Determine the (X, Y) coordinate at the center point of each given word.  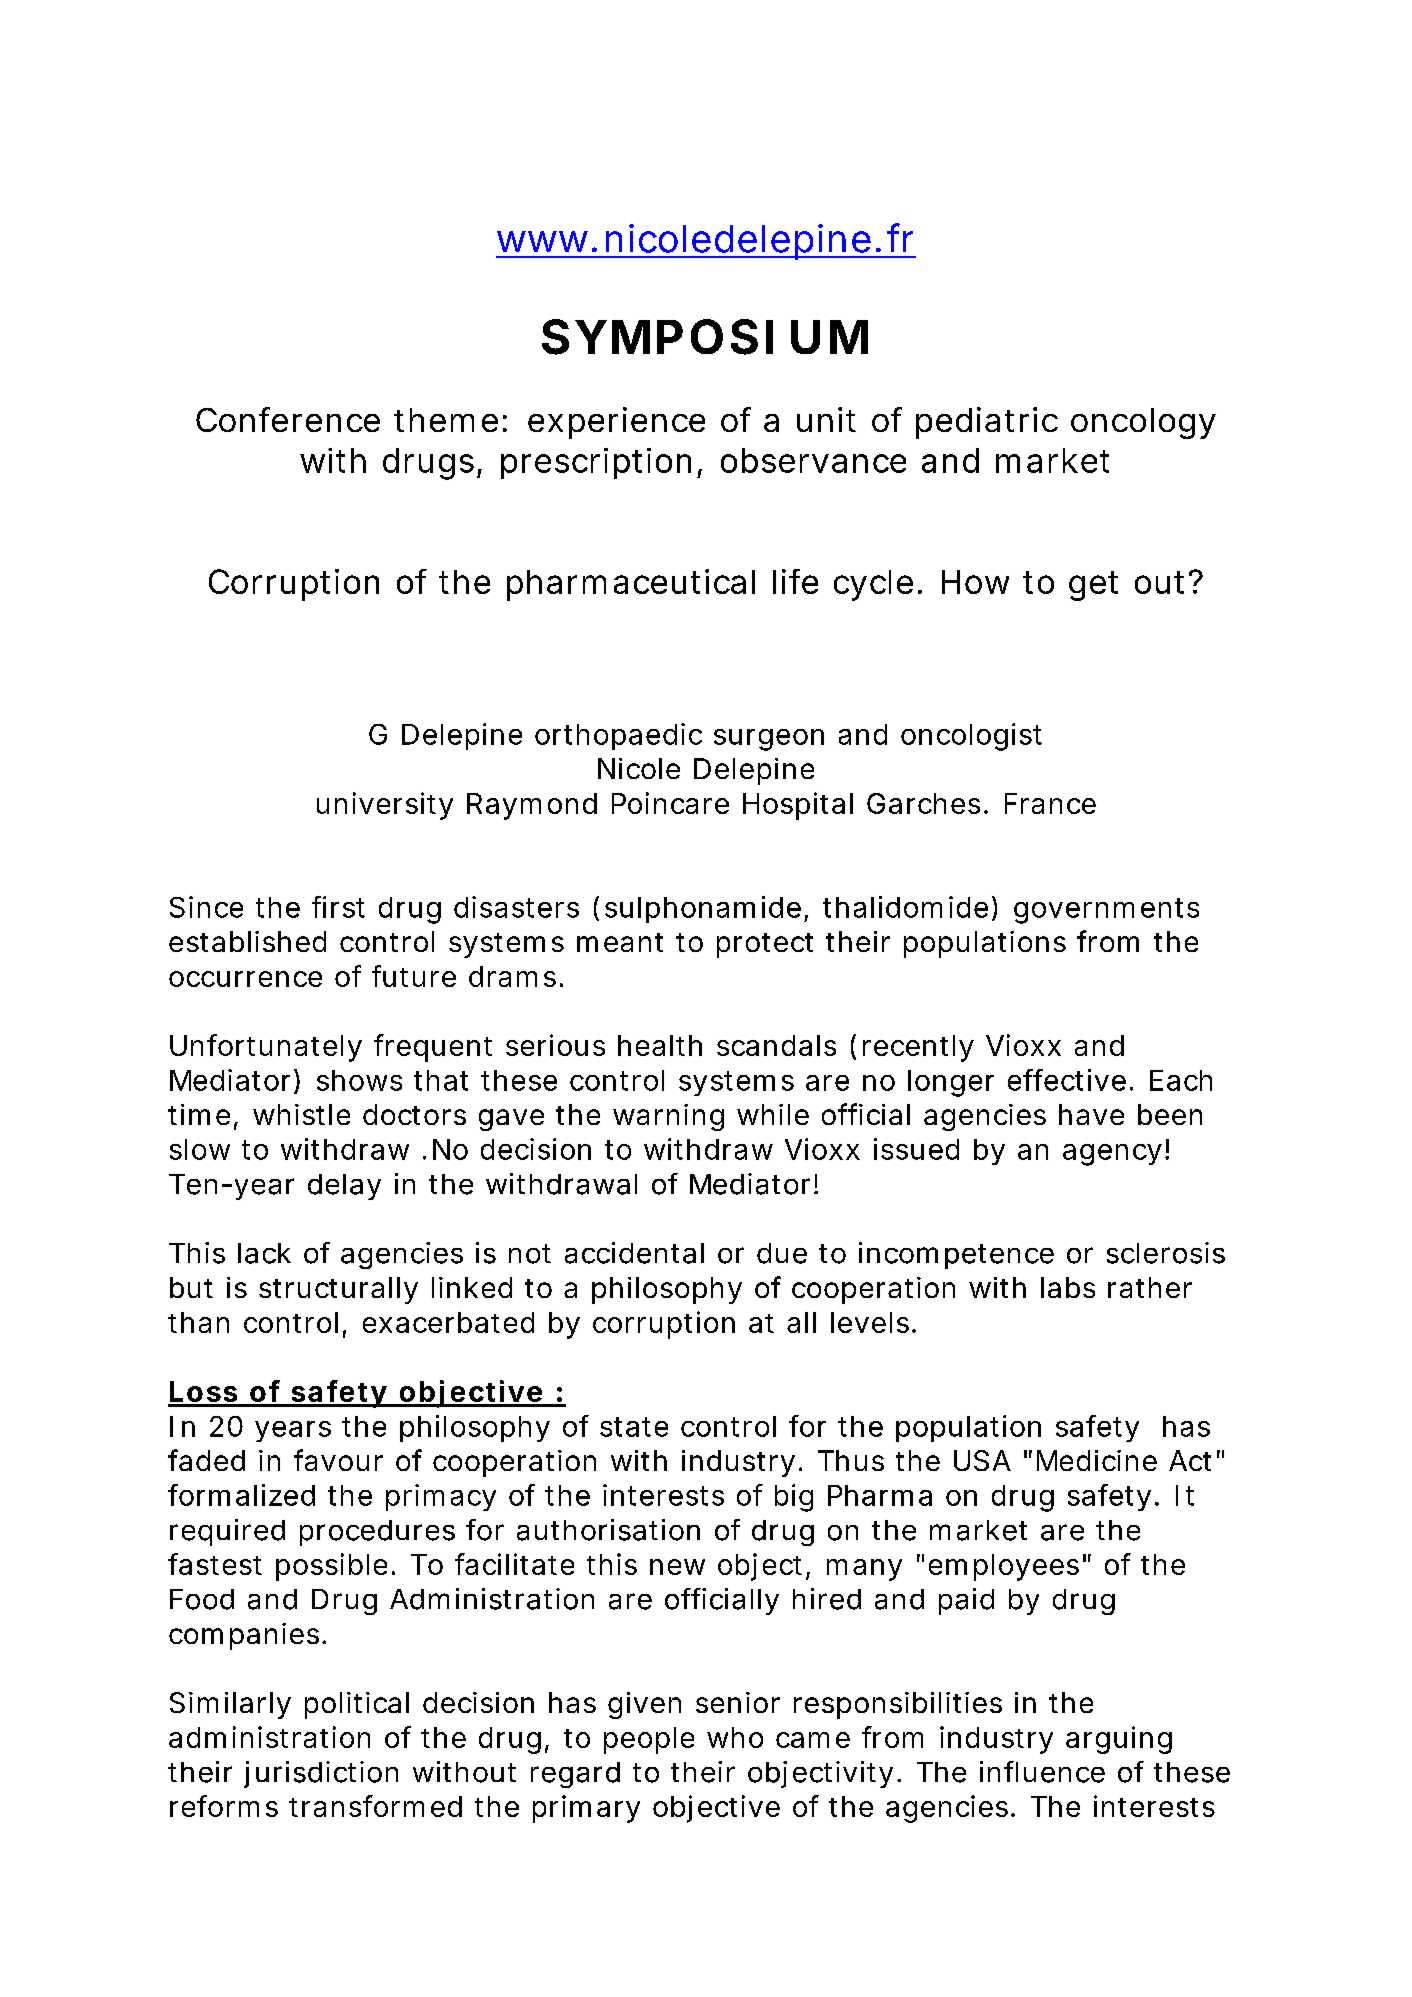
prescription (594, 463)
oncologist (971, 737)
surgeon (767, 740)
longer (951, 1083)
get (1093, 586)
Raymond (530, 806)
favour (338, 1460)
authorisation (607, 1530)
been (1168, 1114)
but (191, 1287)
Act (1190, 1460)
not (530, 1254)
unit (826, 419)
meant (620, 942)
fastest (215, 1564)
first (338, 907)
